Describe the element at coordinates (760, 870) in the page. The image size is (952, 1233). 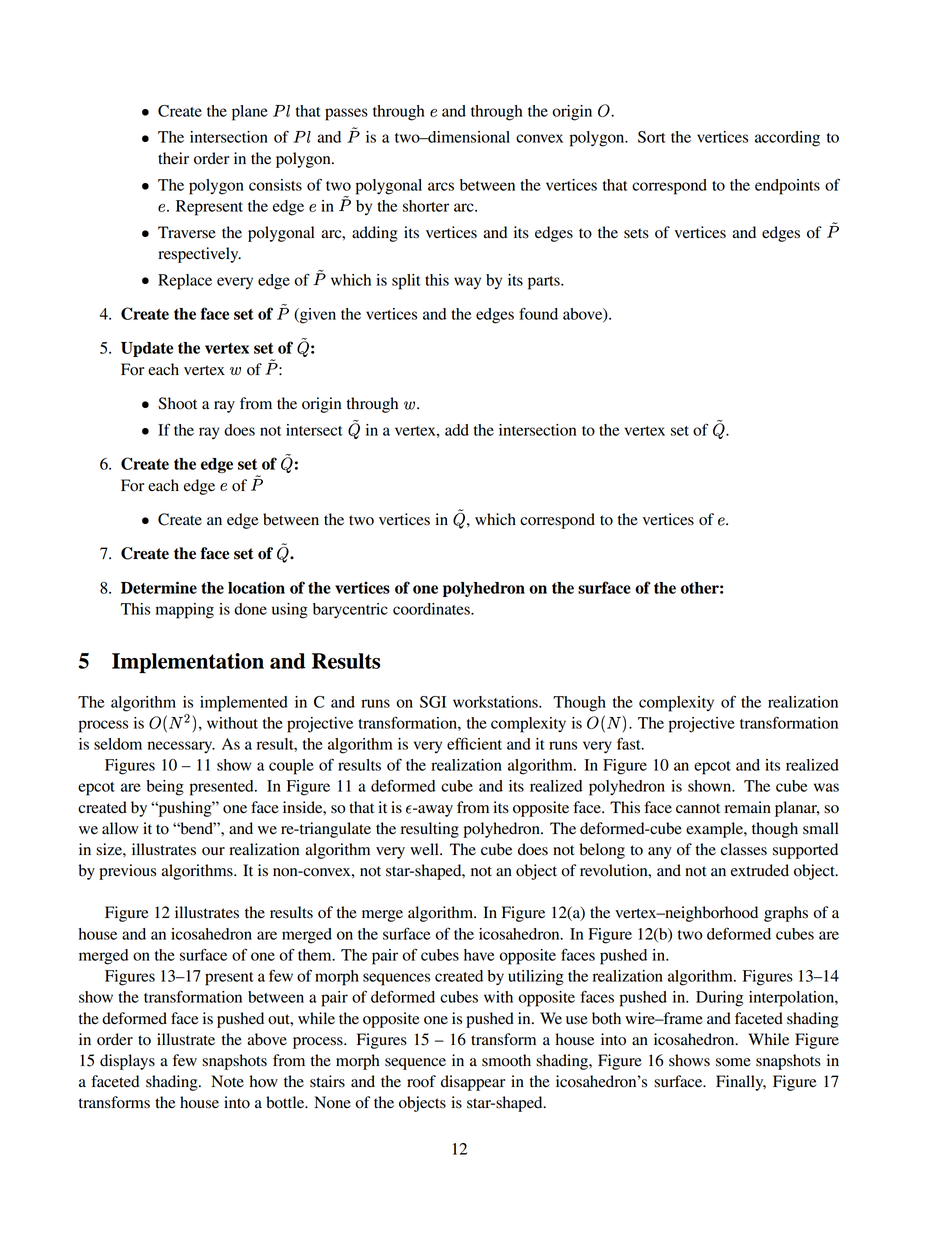
I see `extruded` at that location.
